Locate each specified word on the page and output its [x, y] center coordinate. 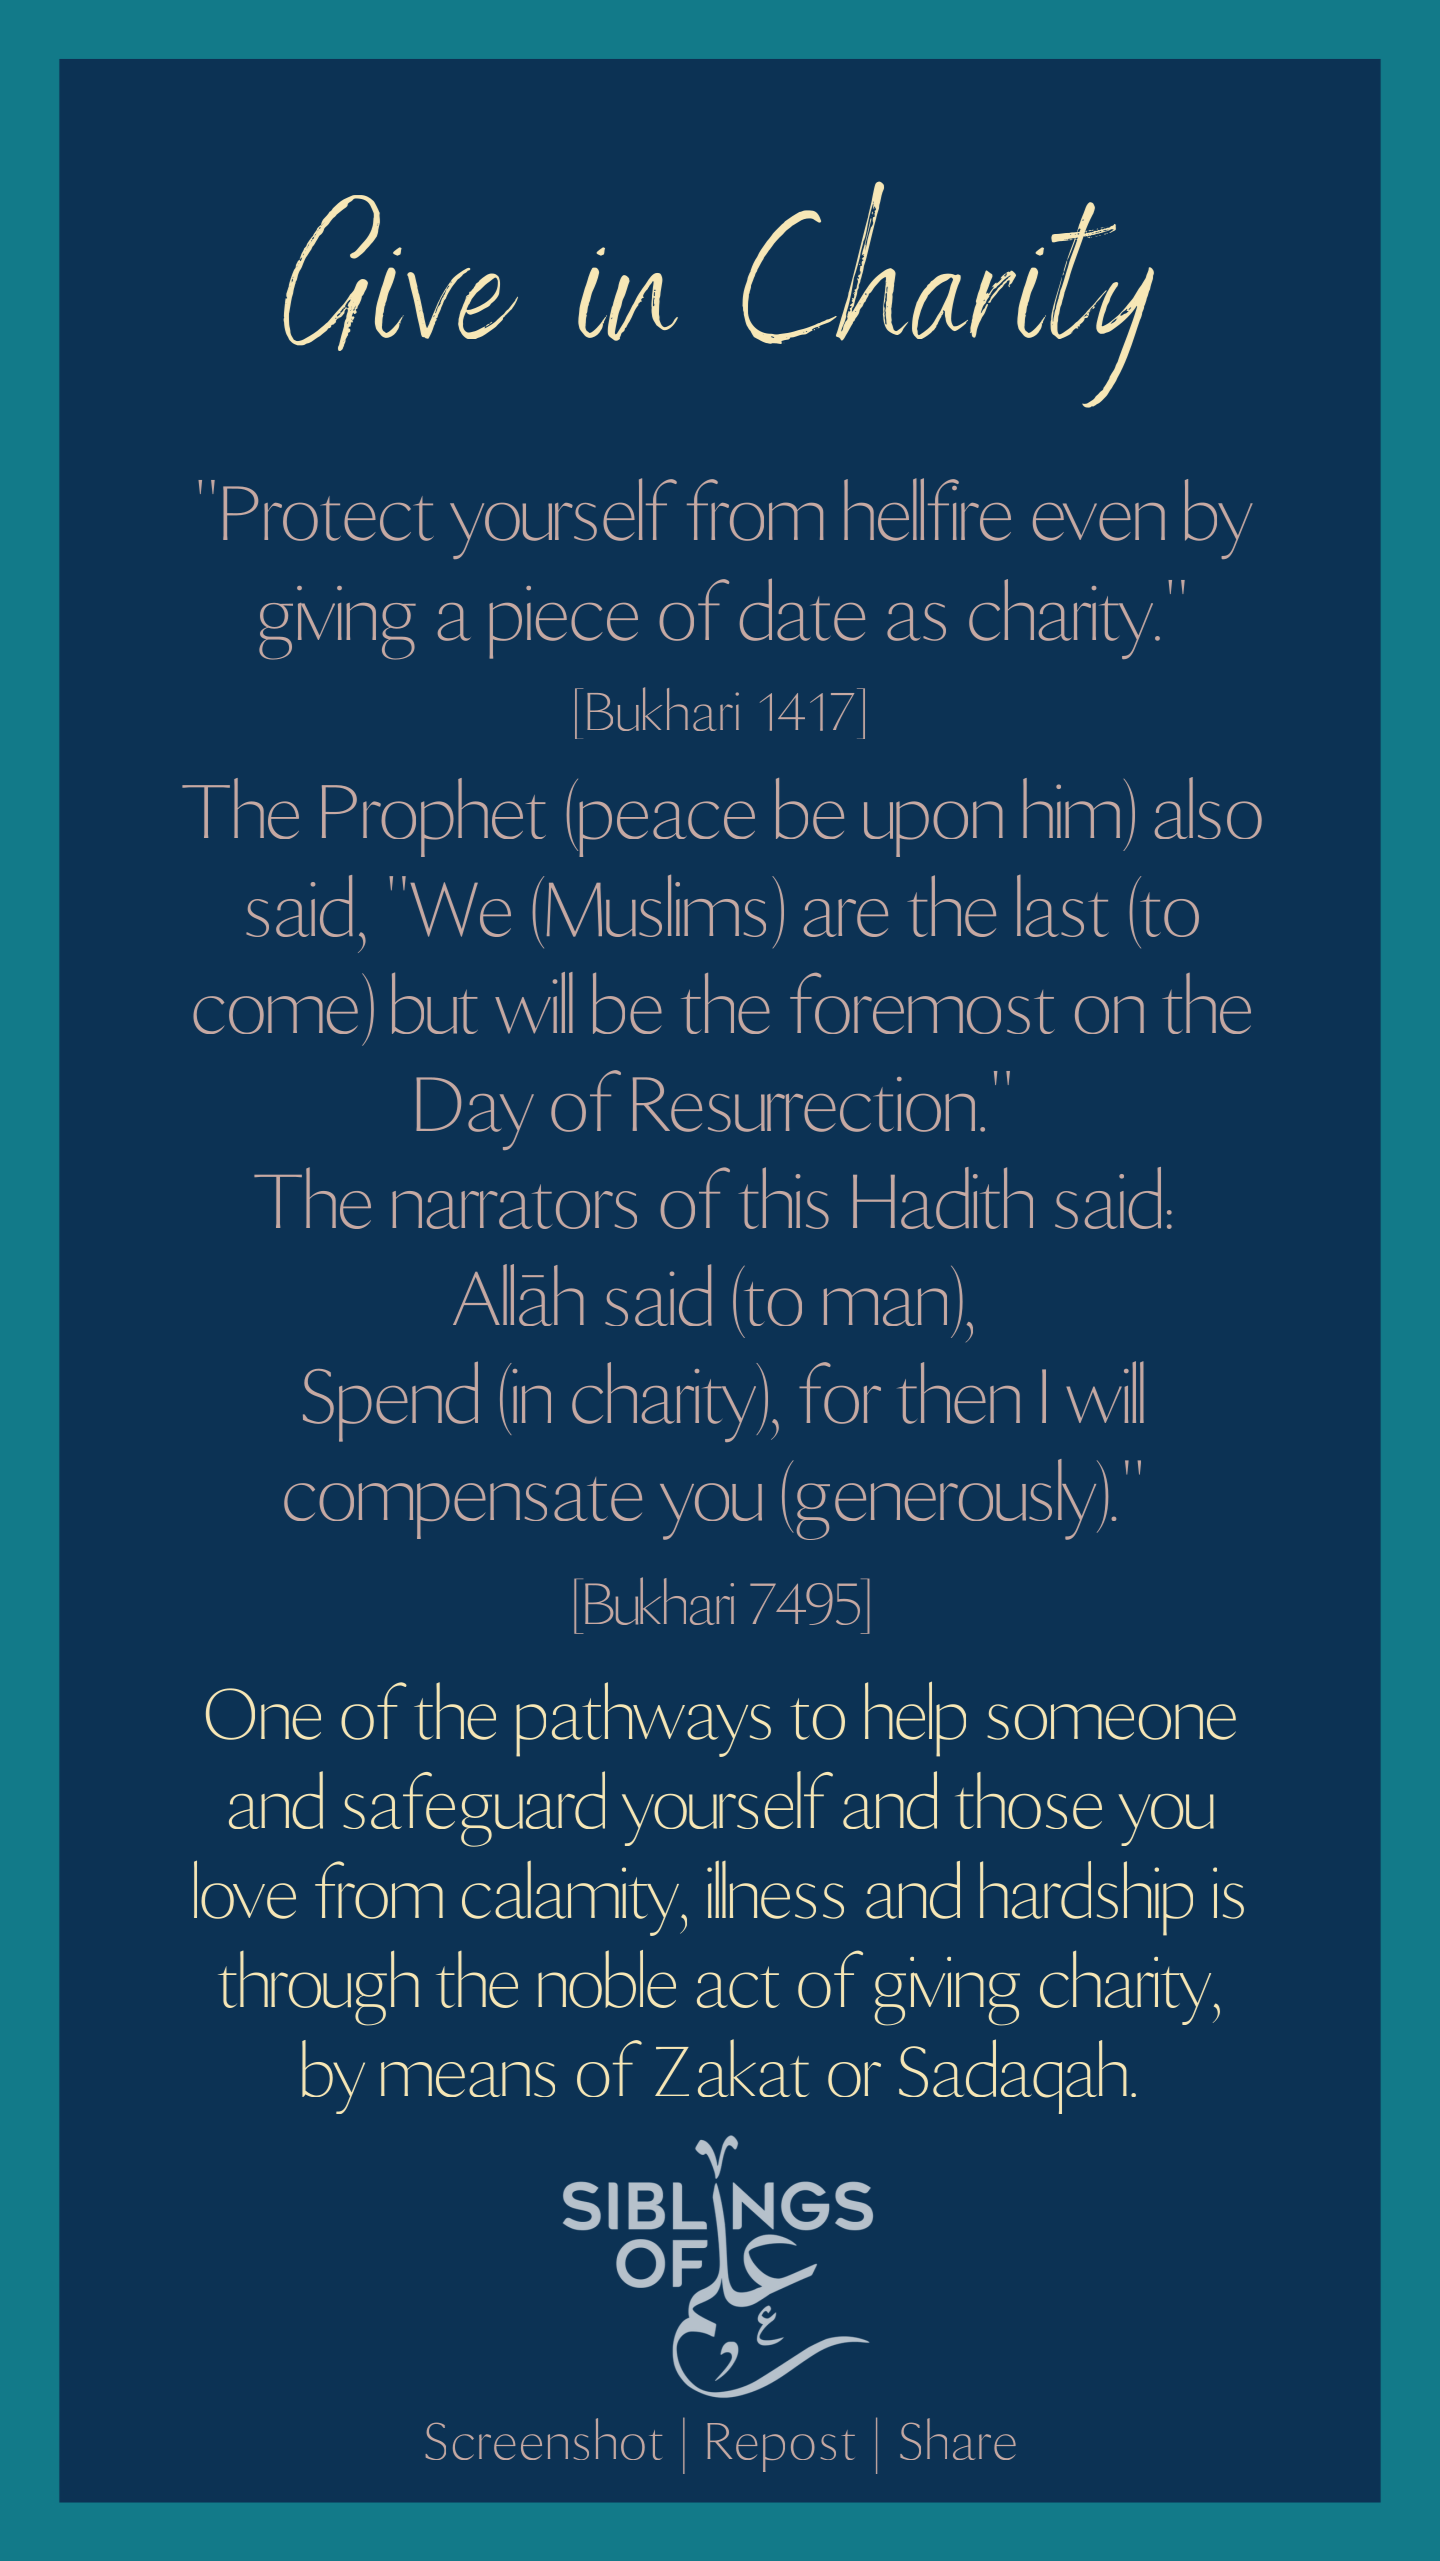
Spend [390, 1401]
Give [400, 273]
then [959, 1393]
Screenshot [543, 2439]
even [1099, 522]
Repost [781, 2447]
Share [958, 2439]
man [885, 1307]
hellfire [927, 509]
